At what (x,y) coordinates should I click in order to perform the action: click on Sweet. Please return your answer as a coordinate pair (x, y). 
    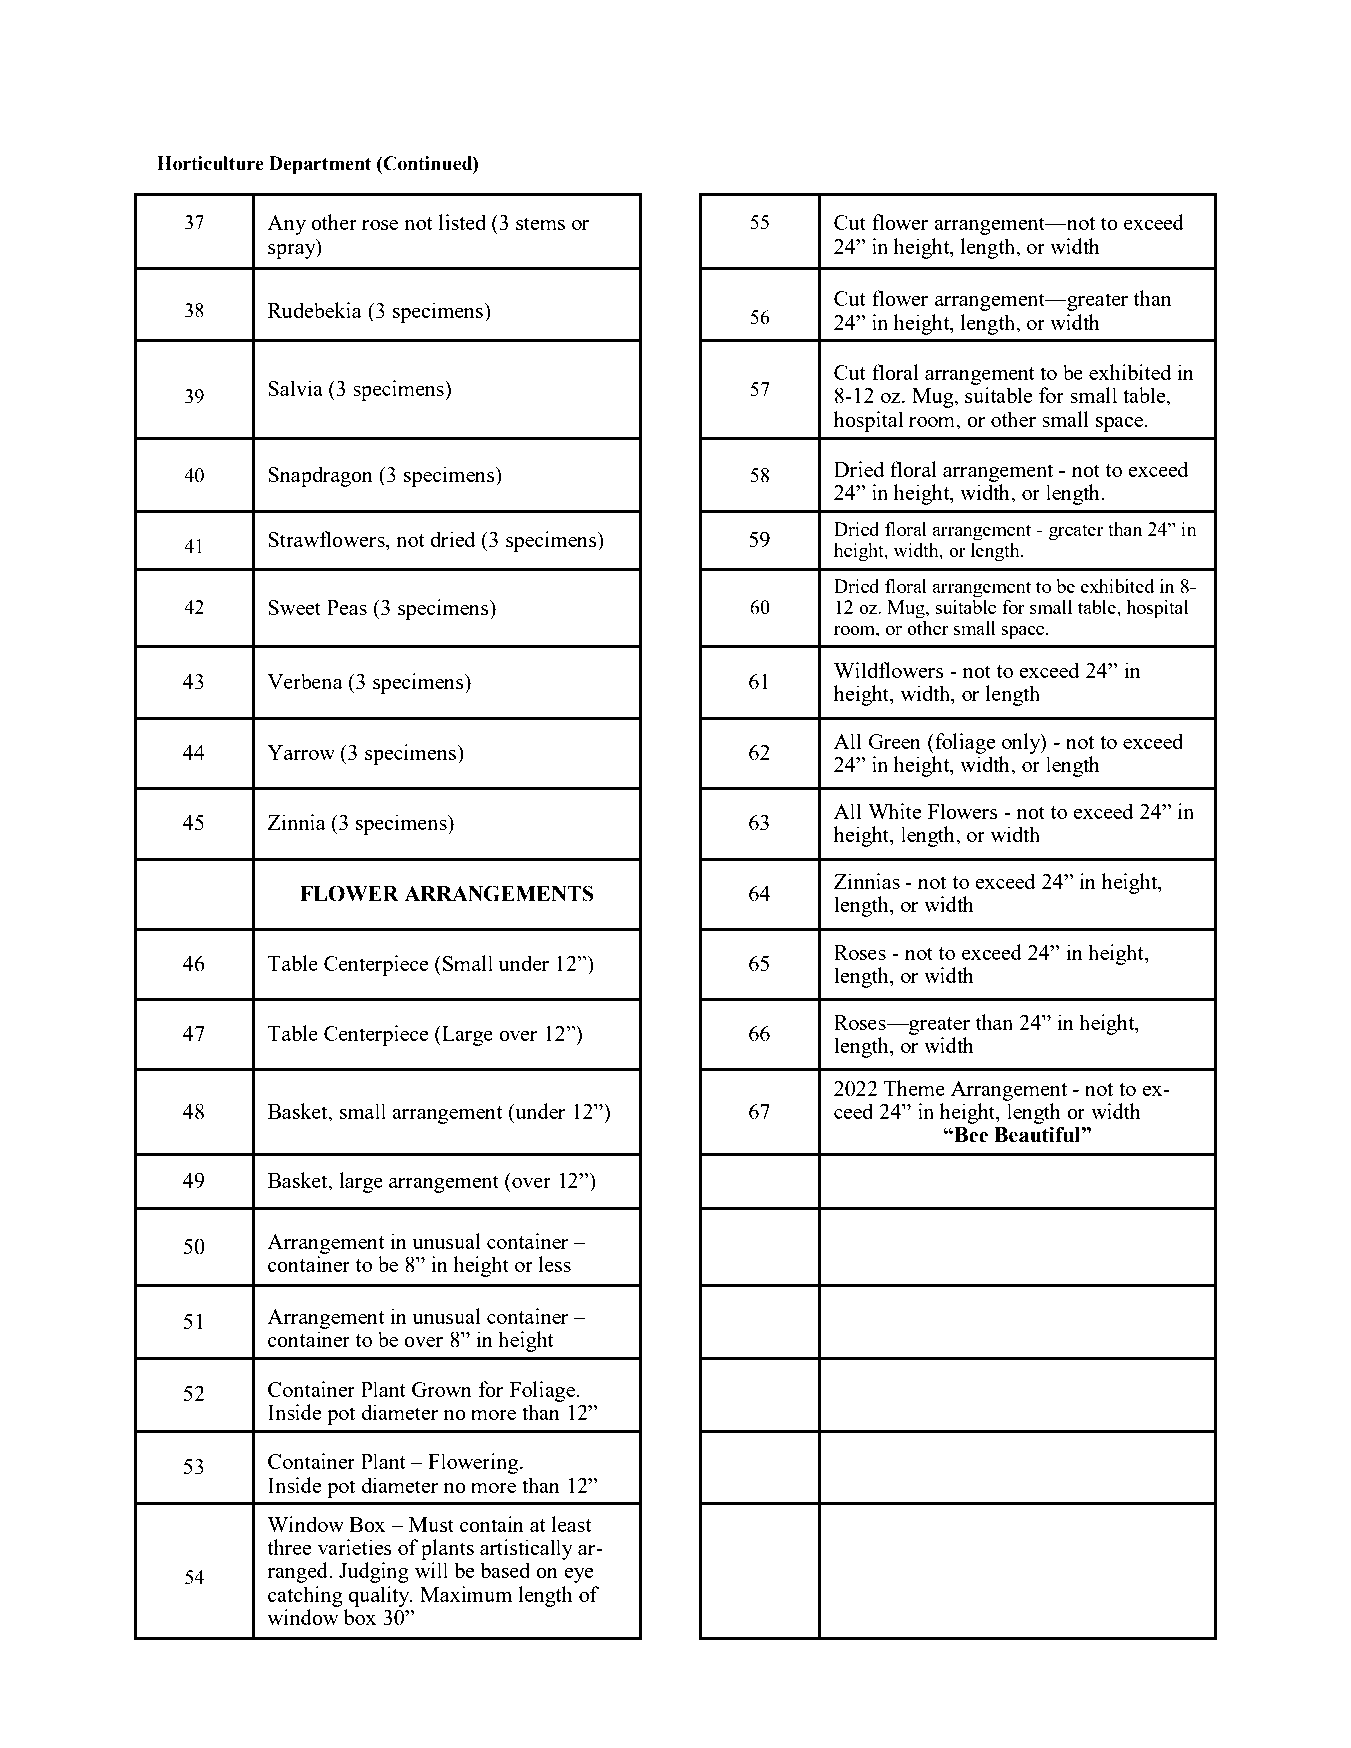
    Looking at the image, I should click on (294, 607).
